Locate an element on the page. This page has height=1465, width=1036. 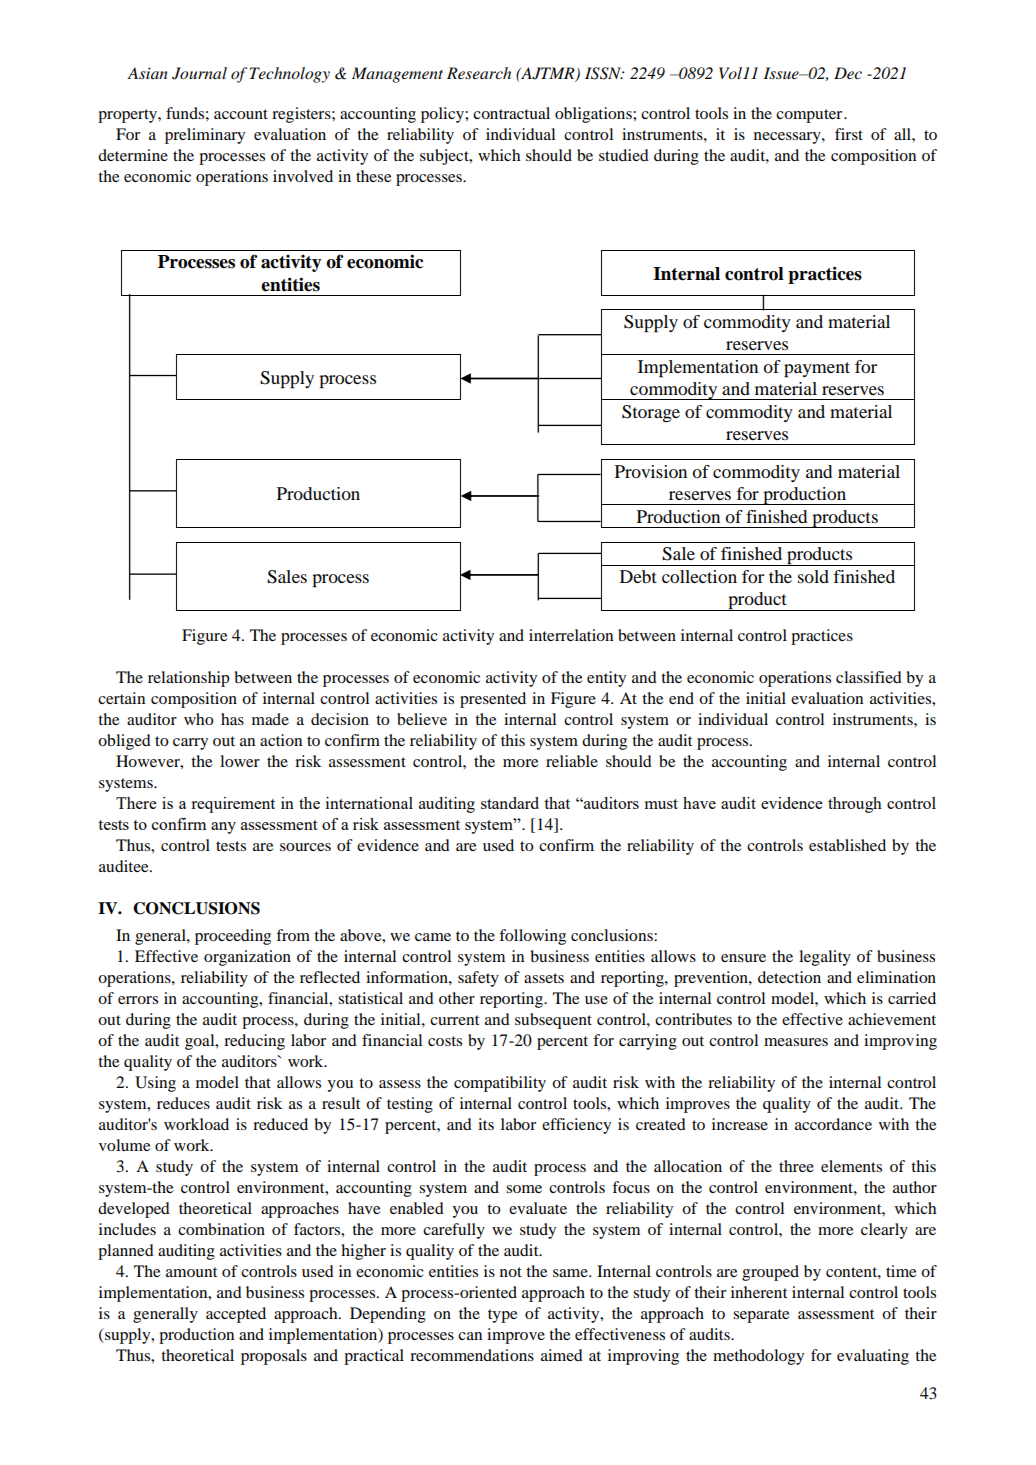
Storage is located at coordinates (651, 413).
